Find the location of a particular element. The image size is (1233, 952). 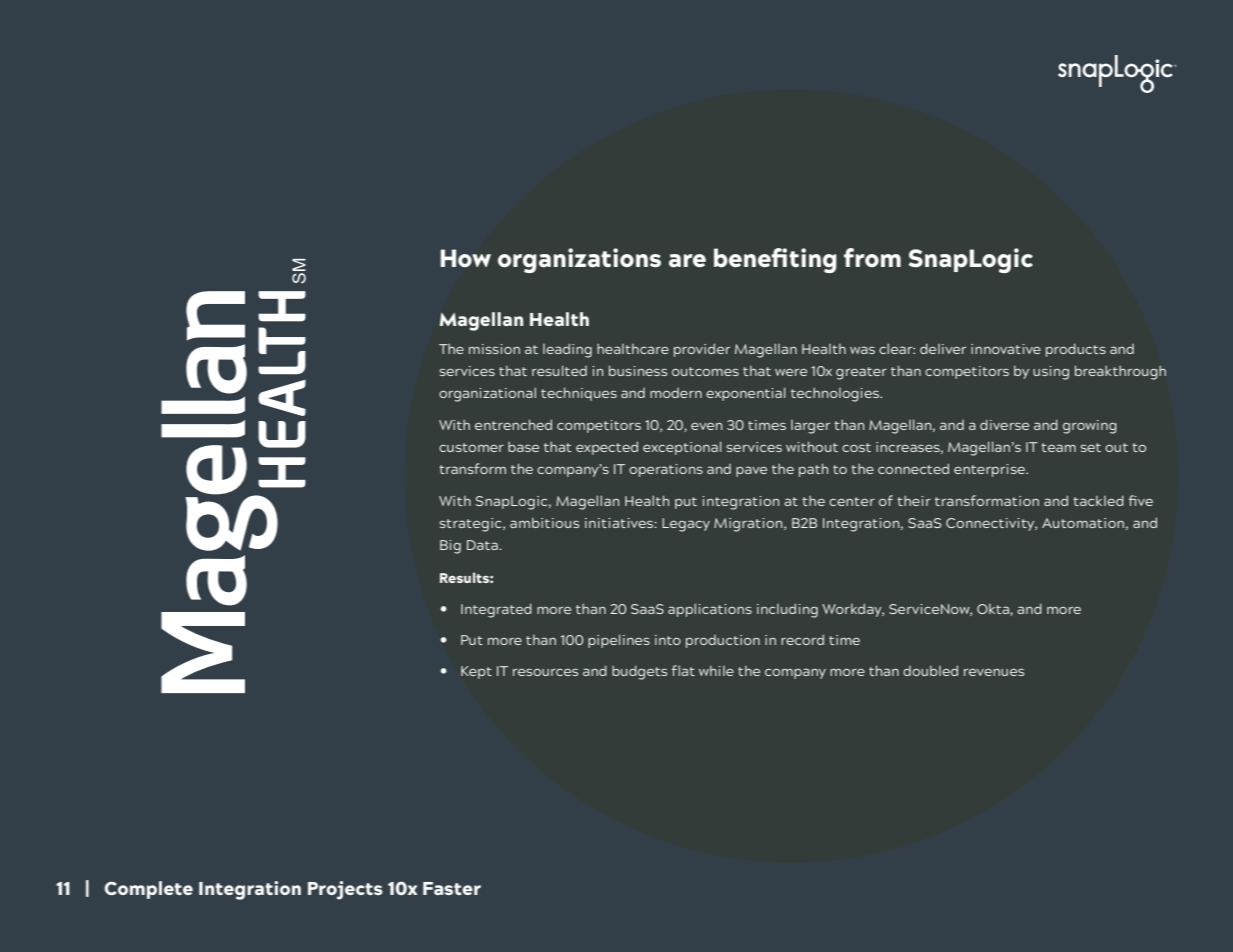

budgets is located at coordinates (639, 672).
